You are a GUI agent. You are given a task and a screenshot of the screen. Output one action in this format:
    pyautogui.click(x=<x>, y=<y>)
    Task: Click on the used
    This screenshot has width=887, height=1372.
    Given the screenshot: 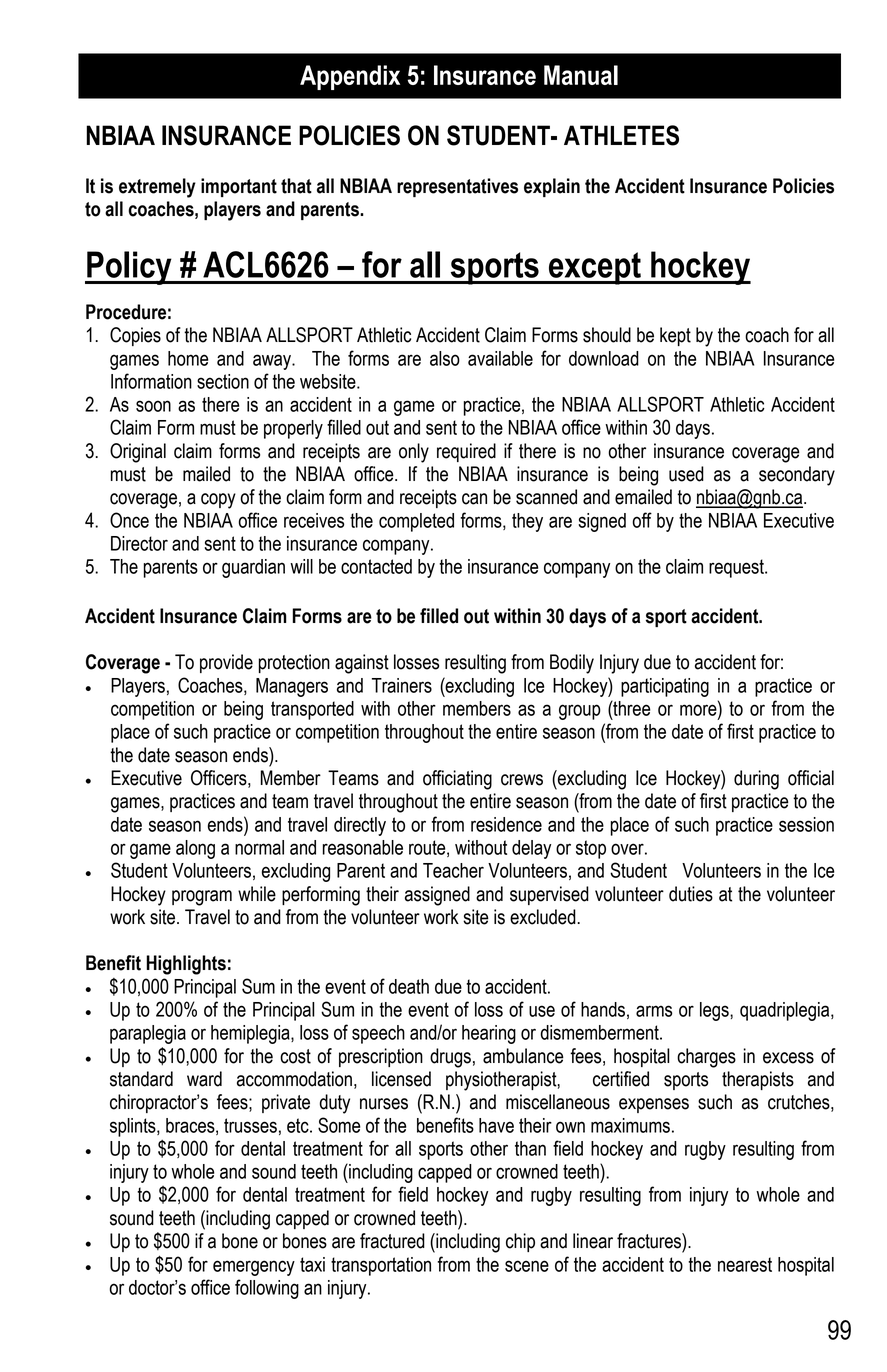 What is the action you would take?
    pyautogui.click(x=686, y=474)
